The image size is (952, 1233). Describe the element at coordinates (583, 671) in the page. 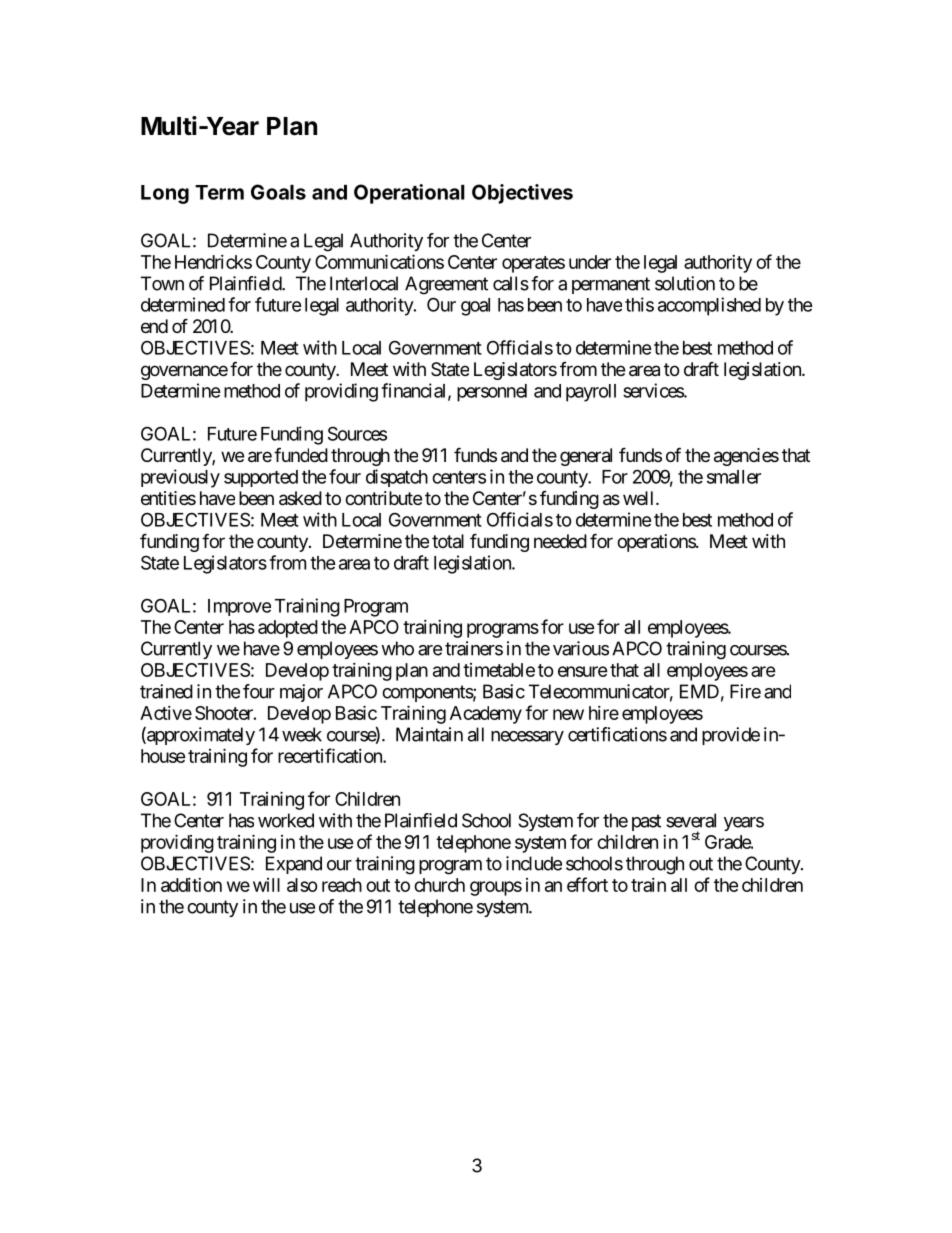

I see `ensure` at that location.
